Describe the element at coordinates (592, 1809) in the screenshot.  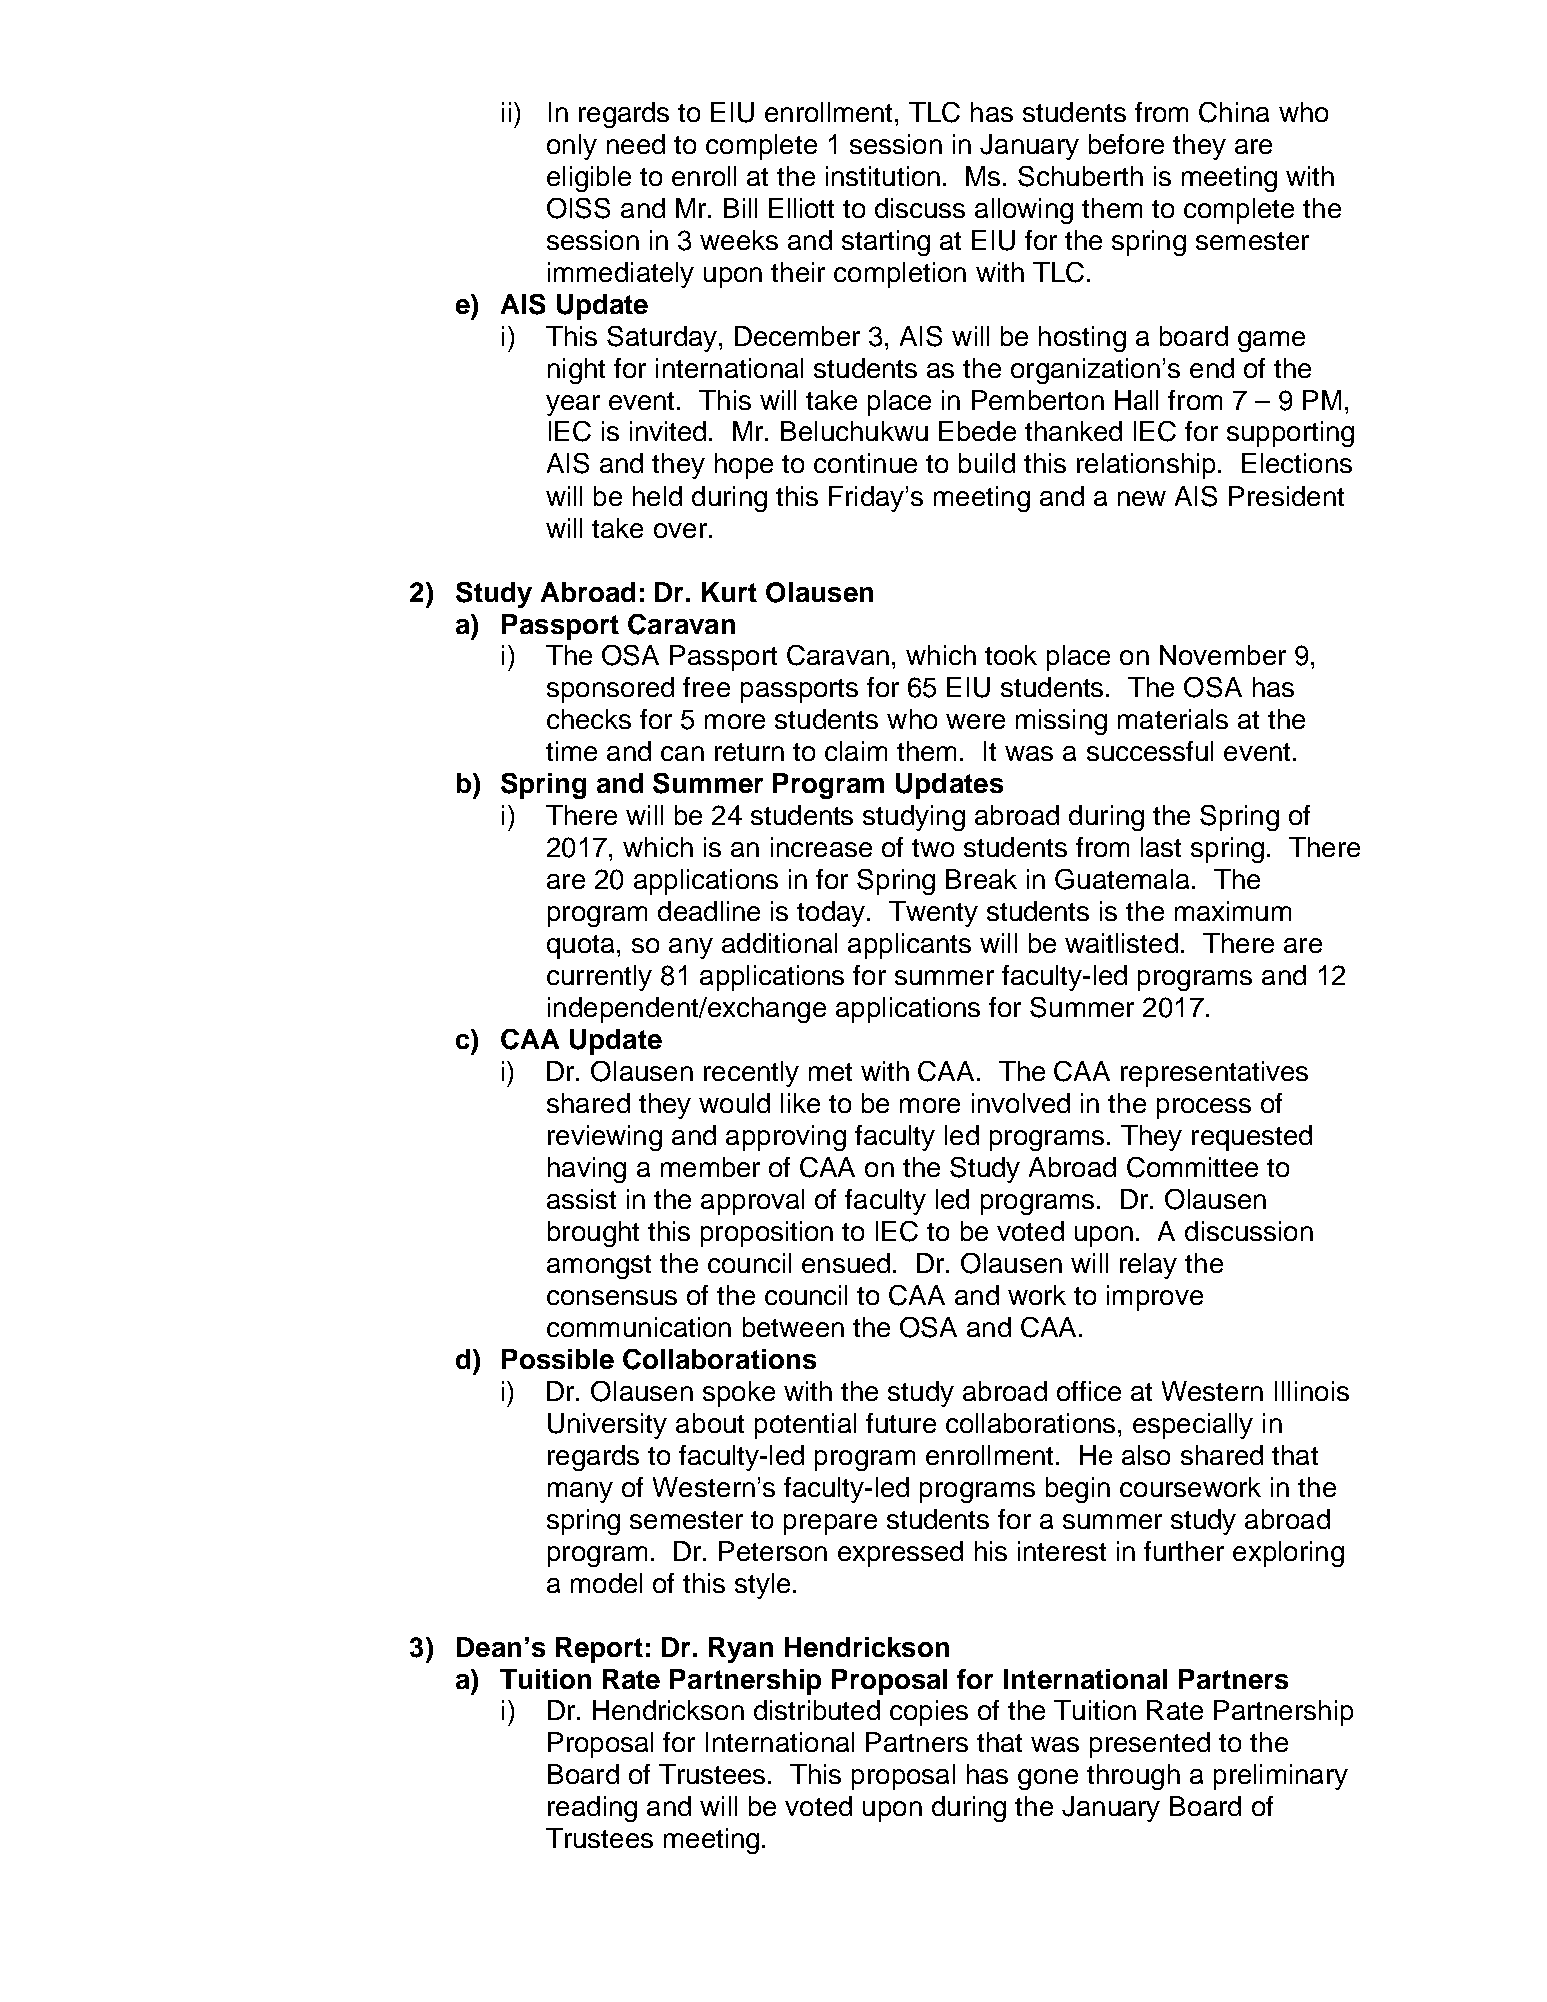
I see `reading` at that location.
